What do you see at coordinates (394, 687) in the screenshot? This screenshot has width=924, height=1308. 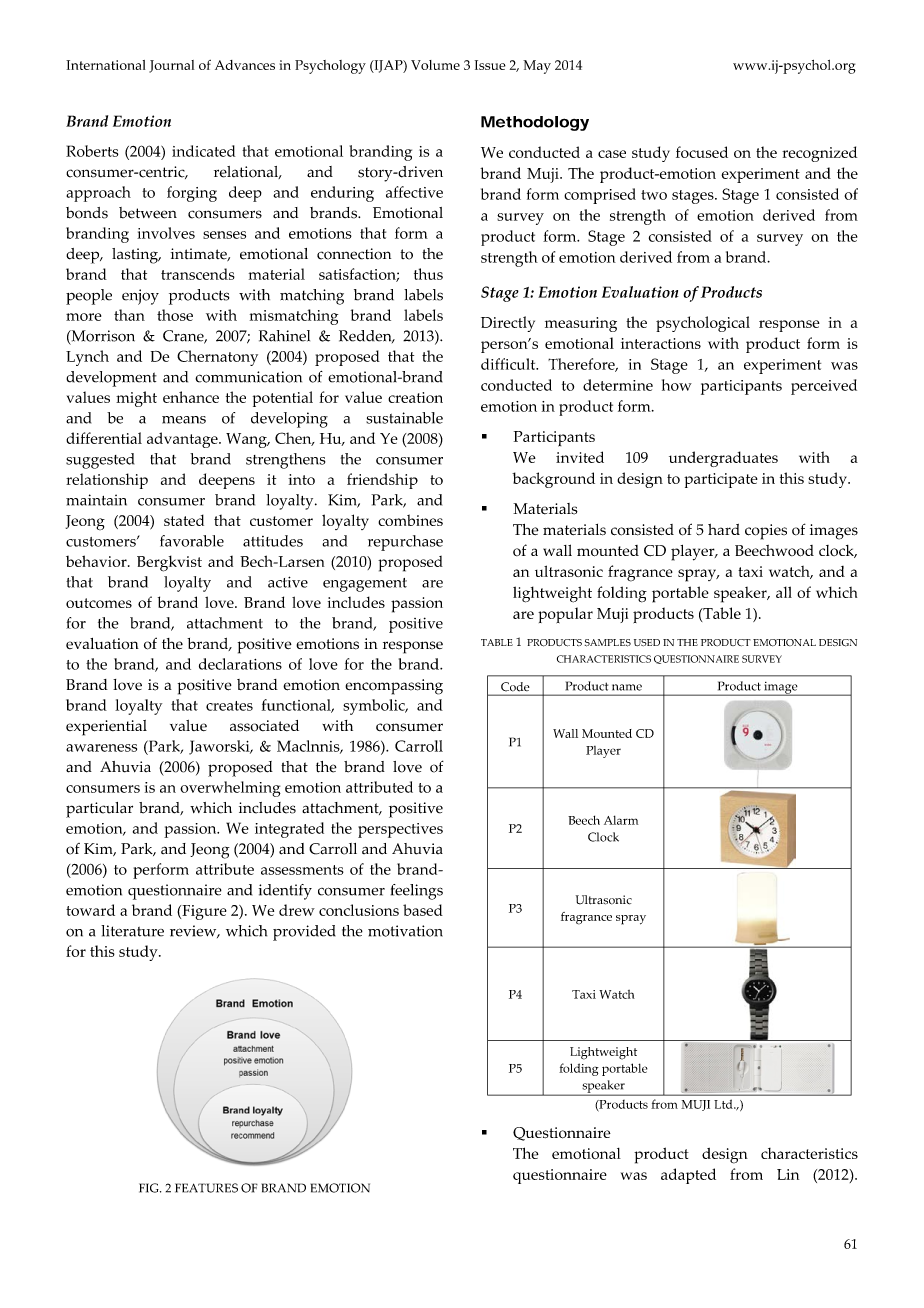 I see `encompassing` at bounding box center [394, 687].
